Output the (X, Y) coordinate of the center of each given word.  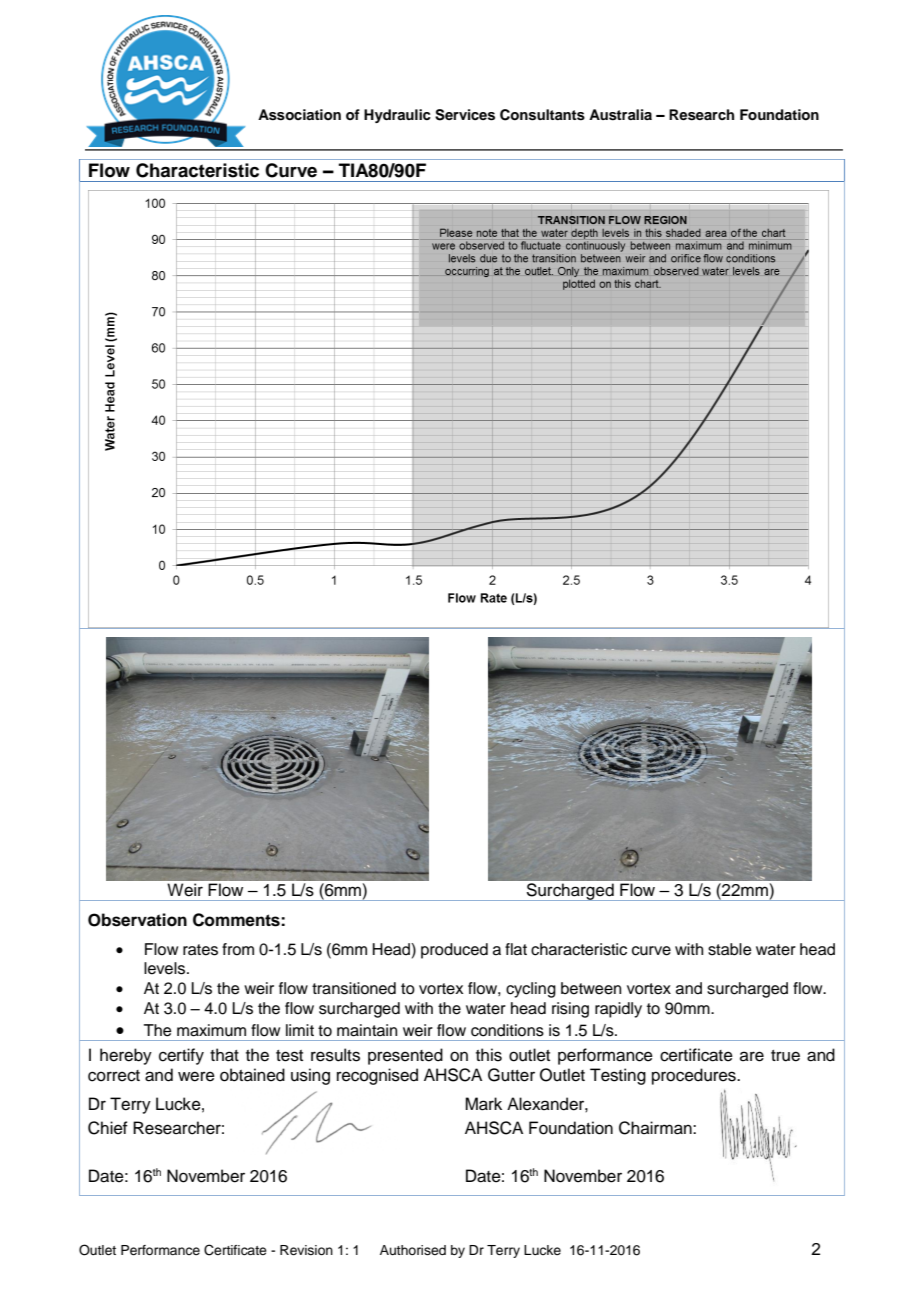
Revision (306, 1250)
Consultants (542, 115)
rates (200, 950)
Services (465, 115)
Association (299, 115)
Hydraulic (397, 116)
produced (454, 951)
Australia (620, 115)
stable (730, 949)
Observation (137, 920)
